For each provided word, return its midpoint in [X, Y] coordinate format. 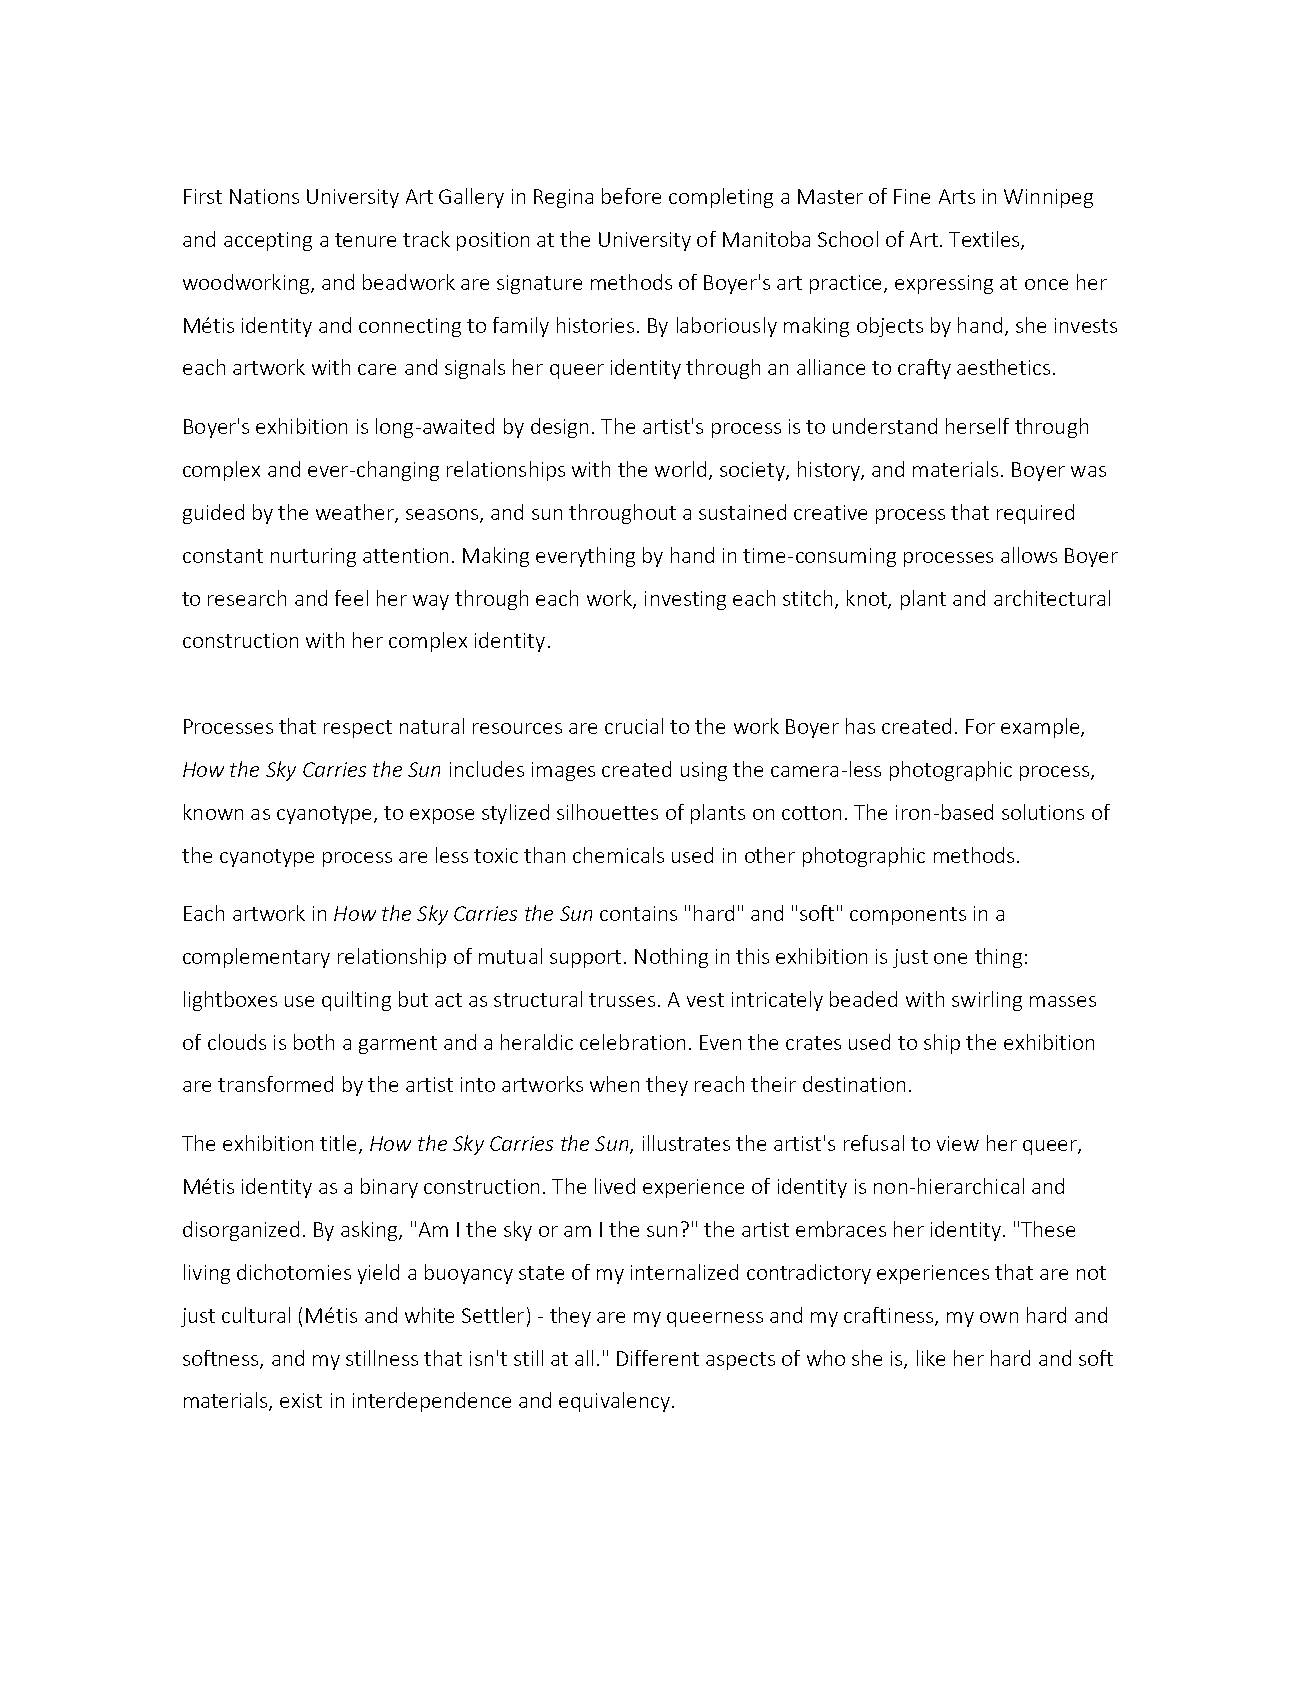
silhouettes [607, 812]
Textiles [985, 240]
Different [658, 1358]
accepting [268, 241]
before [631, 196]
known [213, 812]
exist [301, 1400]
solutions [1043, 812]
